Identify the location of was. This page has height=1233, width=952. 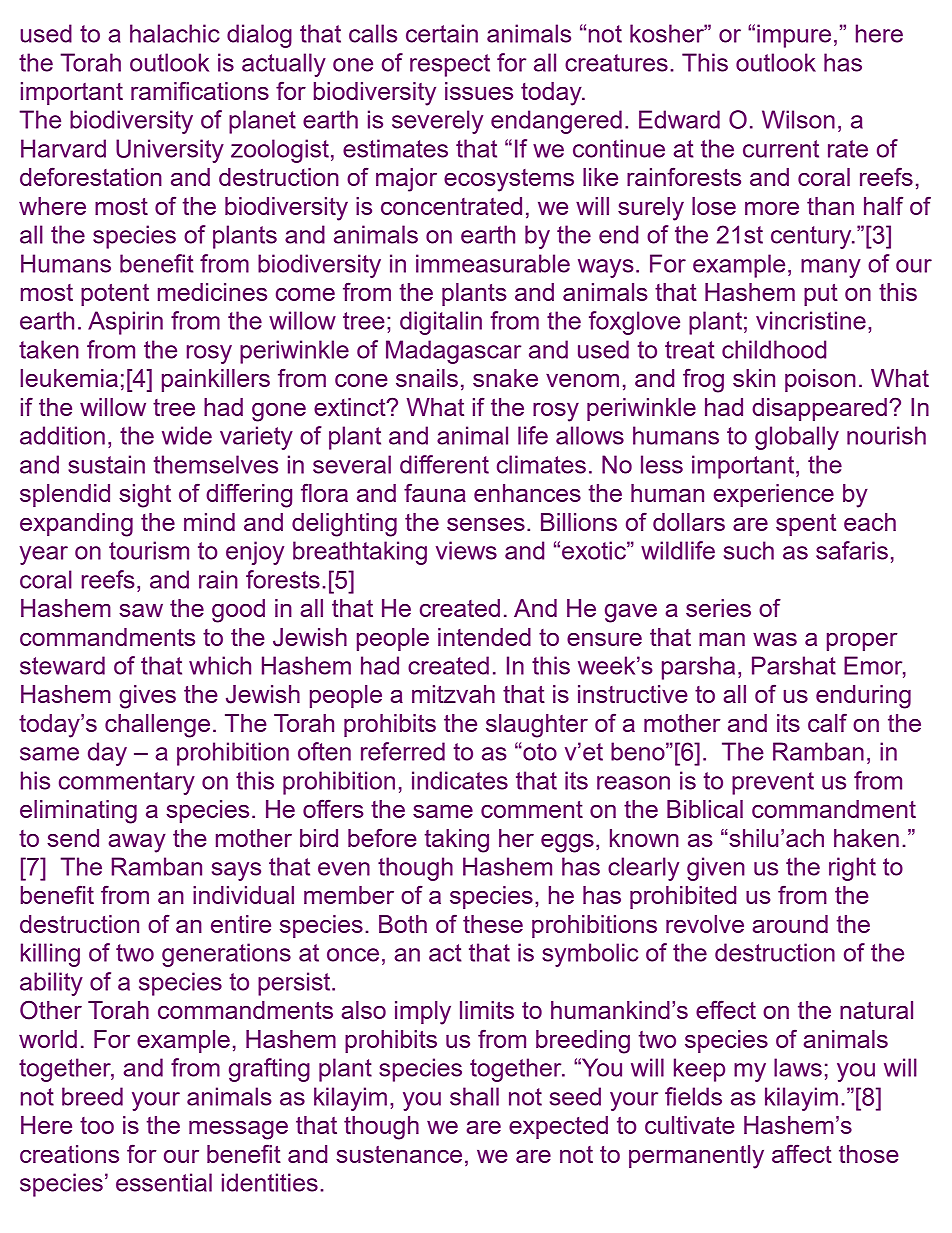
(775, 639).
